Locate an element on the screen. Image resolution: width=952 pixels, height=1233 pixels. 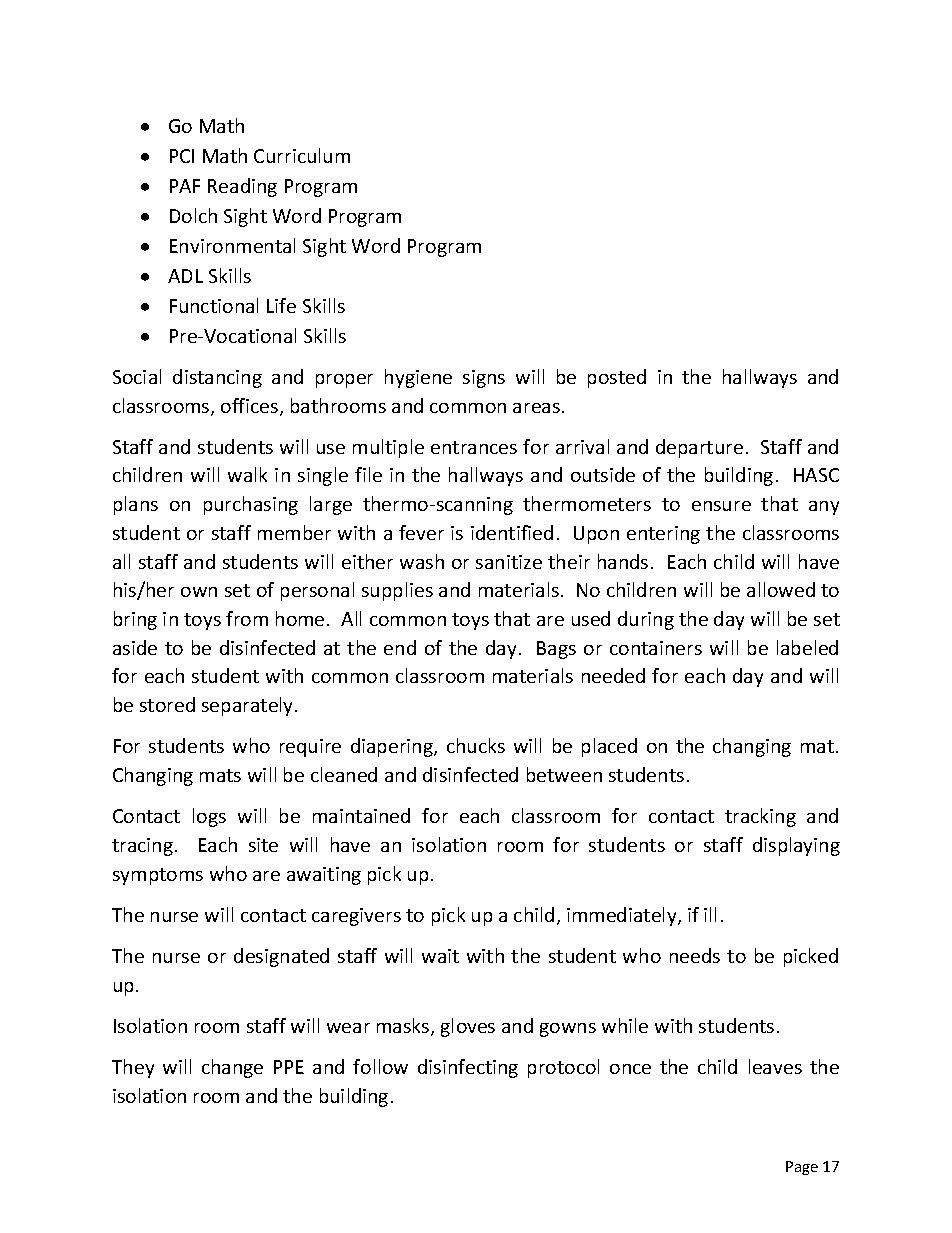
disinfecting is located at coordinates (468, 1068).
